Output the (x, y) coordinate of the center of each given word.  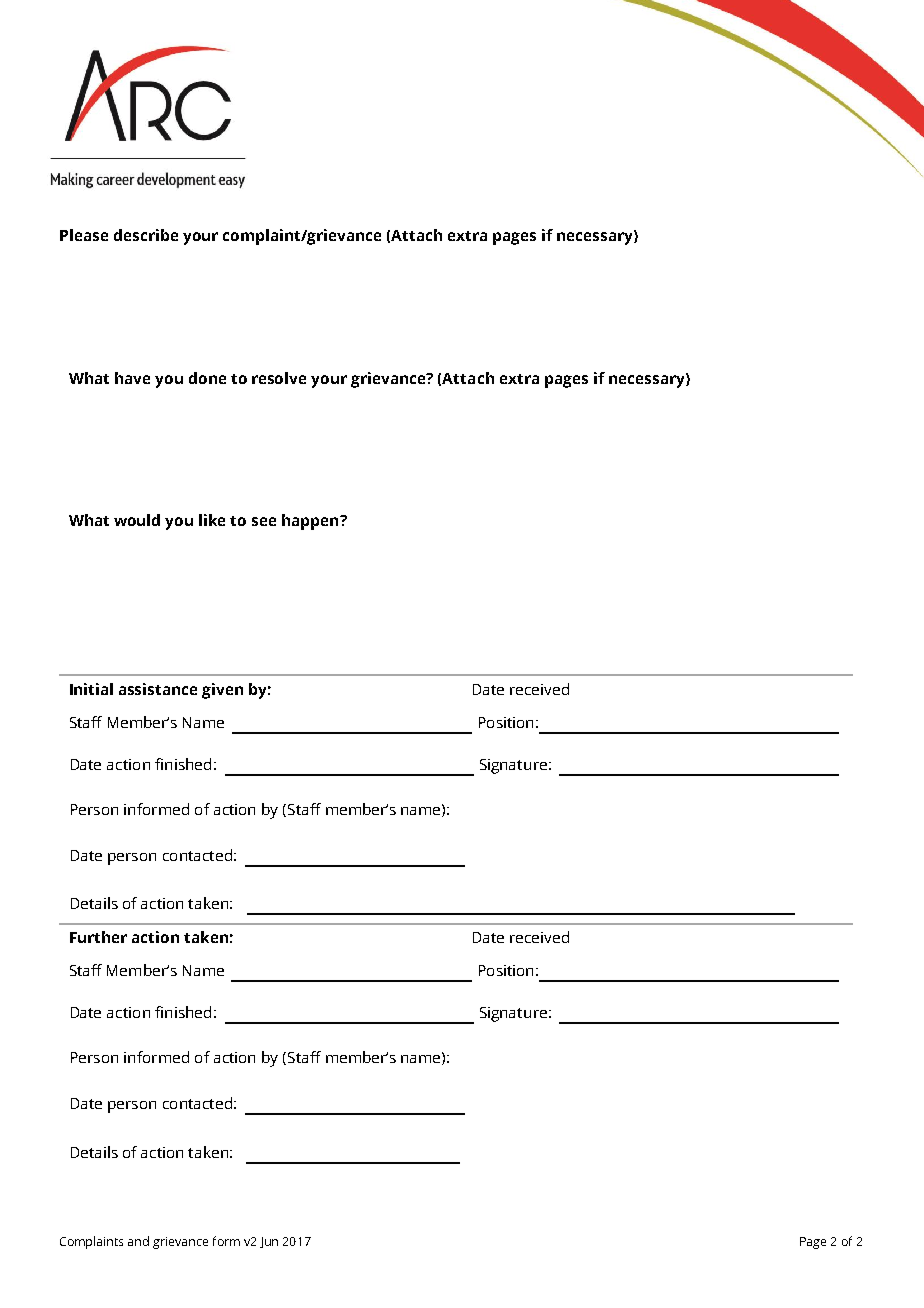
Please (84, 235)
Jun (269, 1242)
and (138, 1241)
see (264, 521)
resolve (279, 378)
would (137, 520)
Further (98, 937)
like (212, 520)
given (222, 691)
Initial (91, 689)
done (207, 378)
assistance (158, 689)
